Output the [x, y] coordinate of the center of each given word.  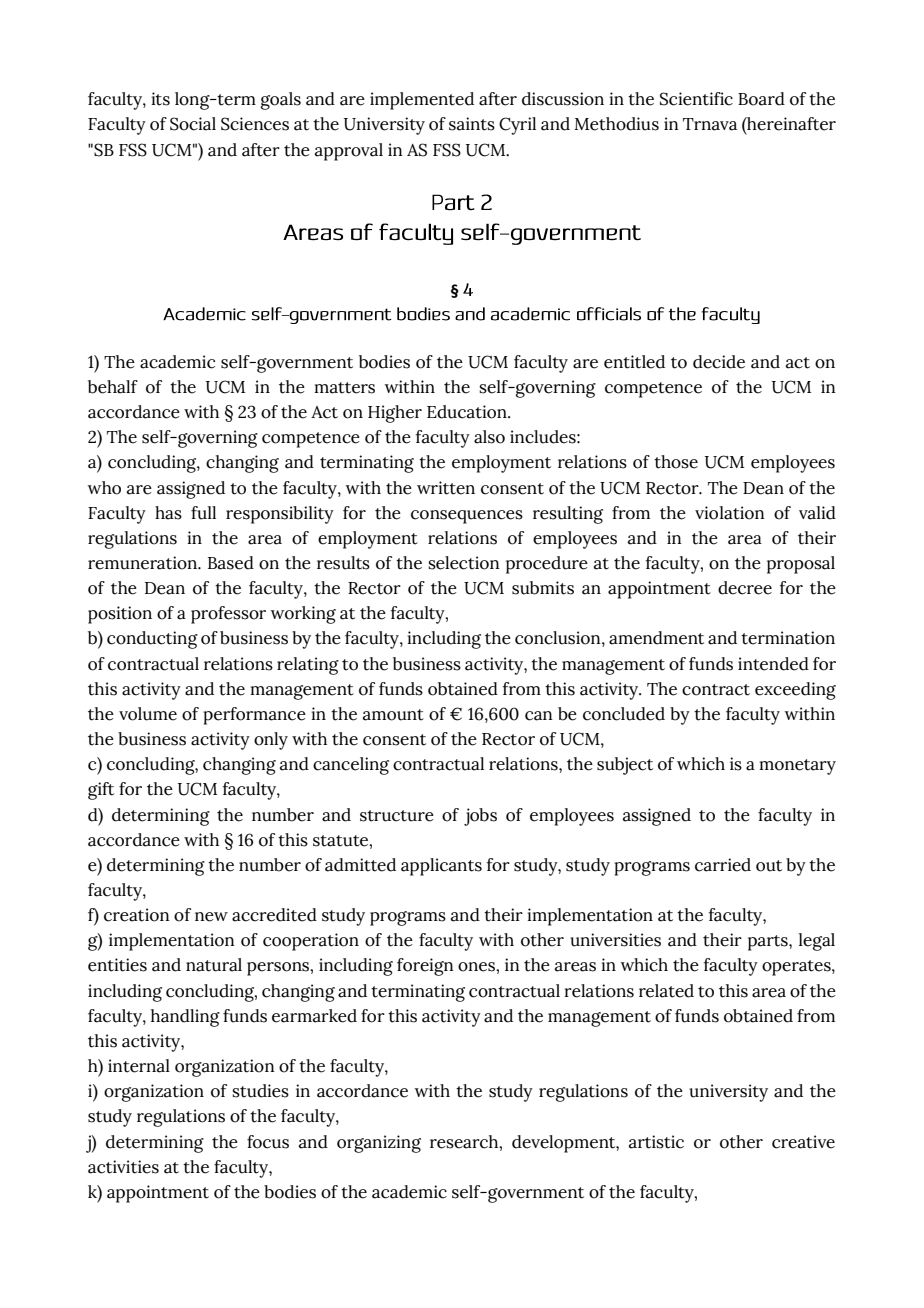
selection [464, 563]
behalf [113, 387]
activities [123, 1167]
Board [761, 99]
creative [803, 1142]
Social [193, 124]
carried [723, 865]
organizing [379, 1144]
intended [773, 664]
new [211, 917]
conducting [152, 640]
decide [719, 362]
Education [468, 412]
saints [472, 124]
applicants [441, 867]
